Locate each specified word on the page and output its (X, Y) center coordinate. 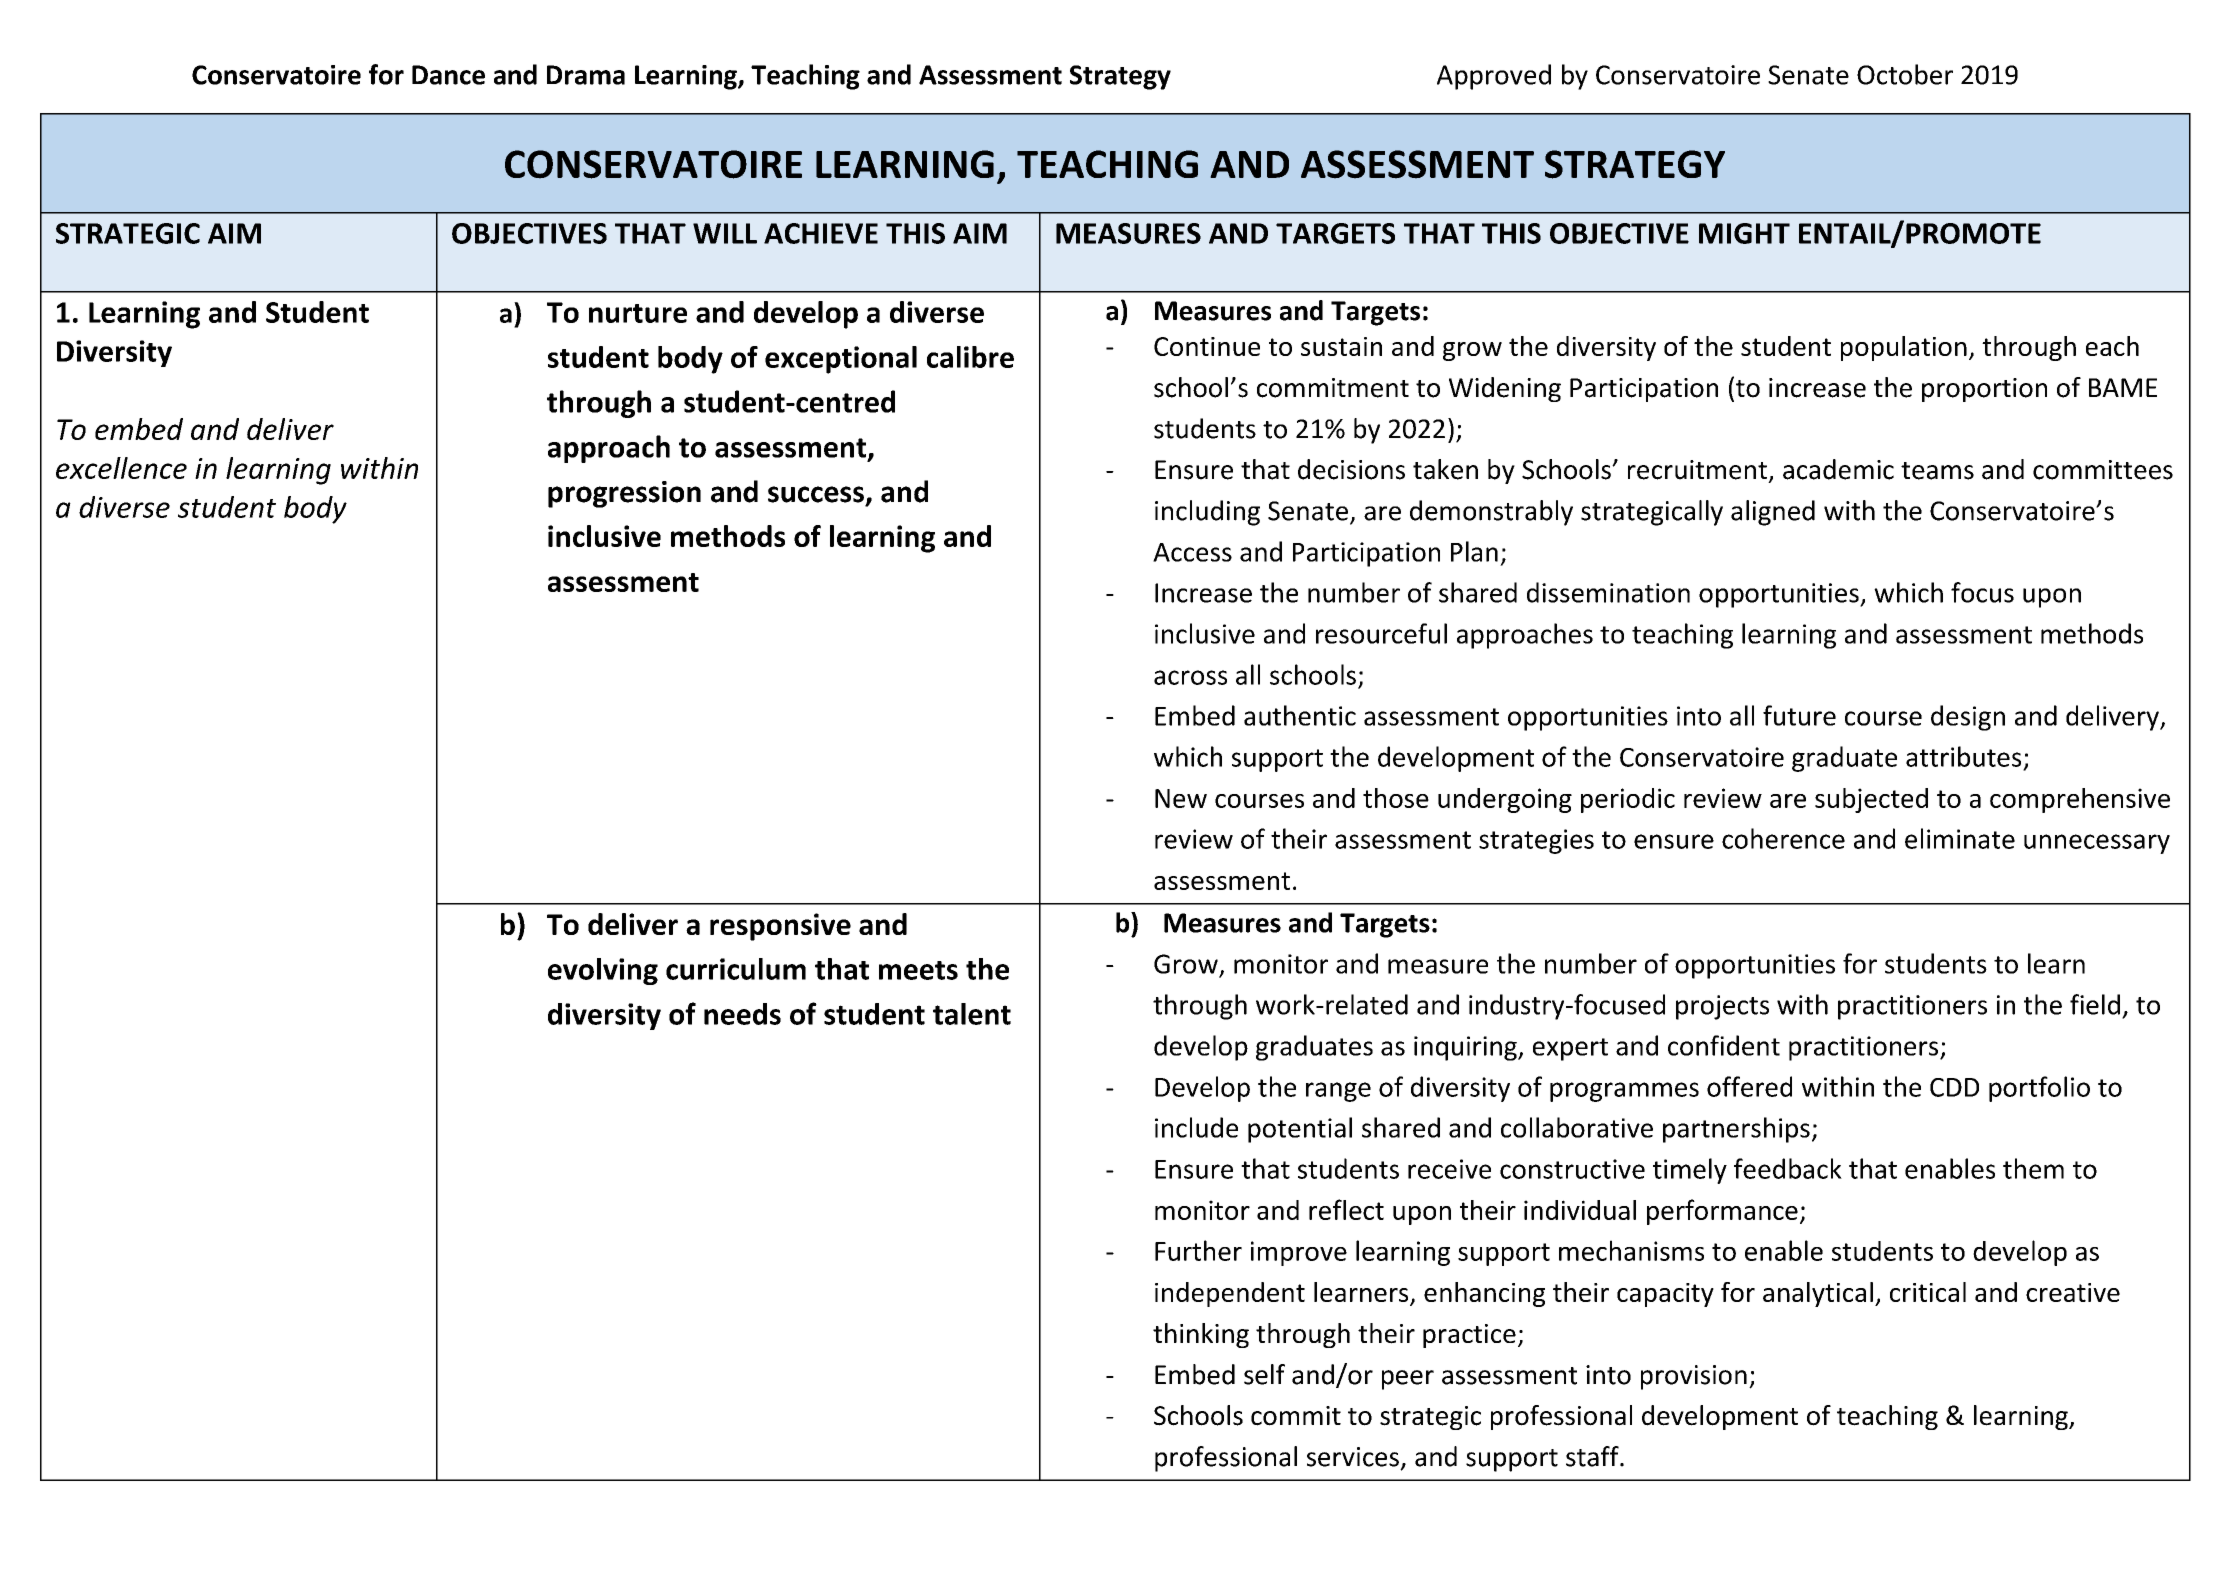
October (1905, 74)
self (1264, 1374)
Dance (448, 75)
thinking (1201, 1335)
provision (1694, 1377)
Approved (1494, 77)
